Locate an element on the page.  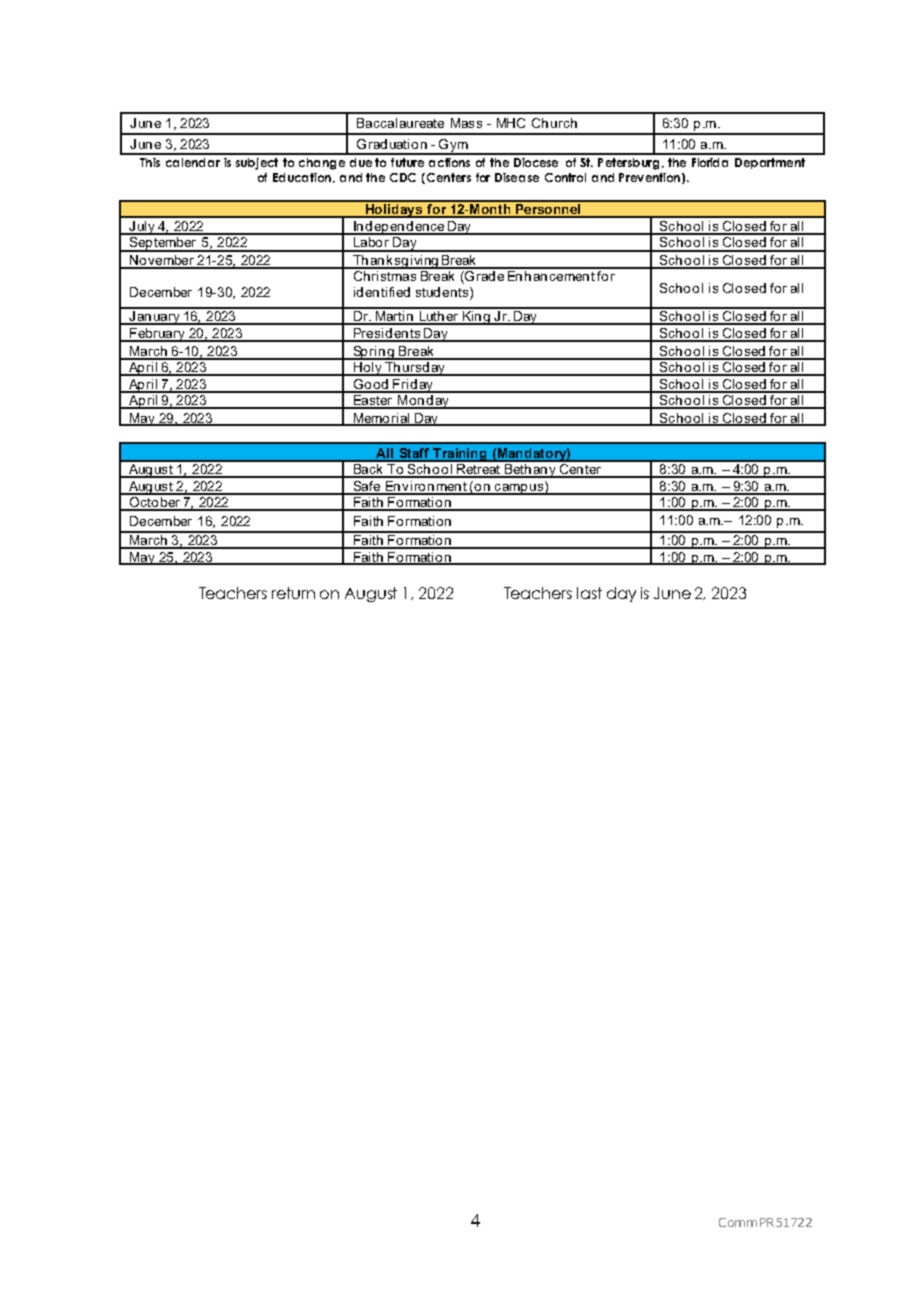
Graduation is located at coordinates (392, 144).
